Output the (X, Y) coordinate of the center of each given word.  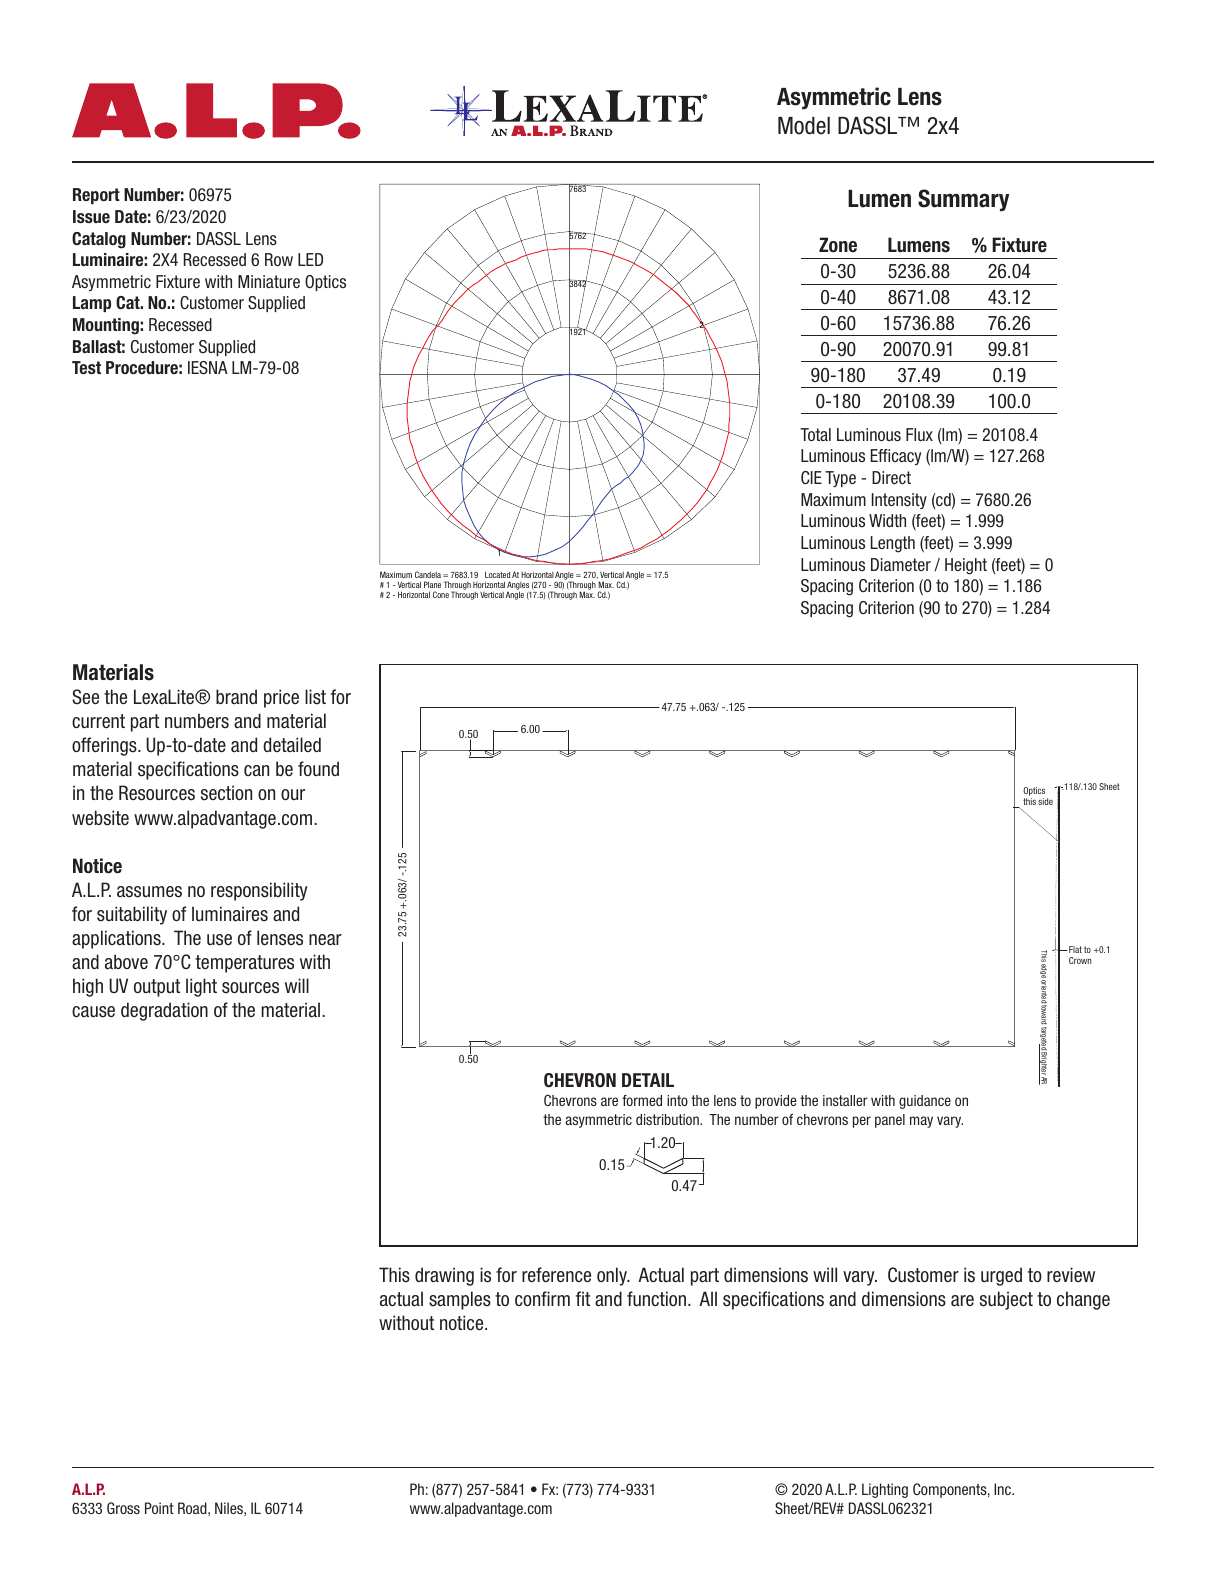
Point (159, 1508)
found (318, 768)
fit (583, 1298)
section (226, 793)
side (1045, 801)
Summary (963, 200)
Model (804, 126)
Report (96, 196)
